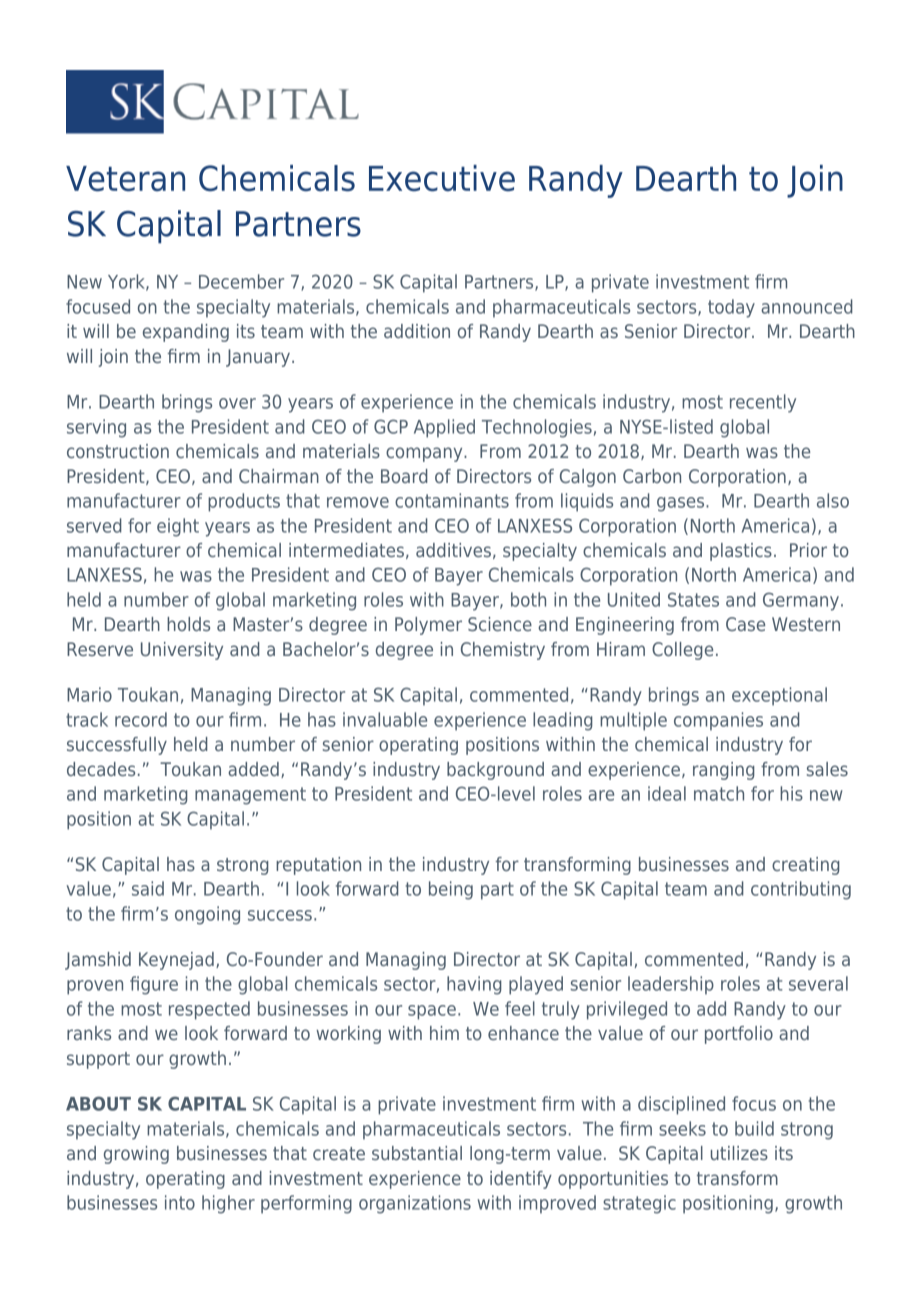 The width and height of the image is (924, 1308). Describe the element at coordinates (180, 1202) in the image. I see `into` at that location.
